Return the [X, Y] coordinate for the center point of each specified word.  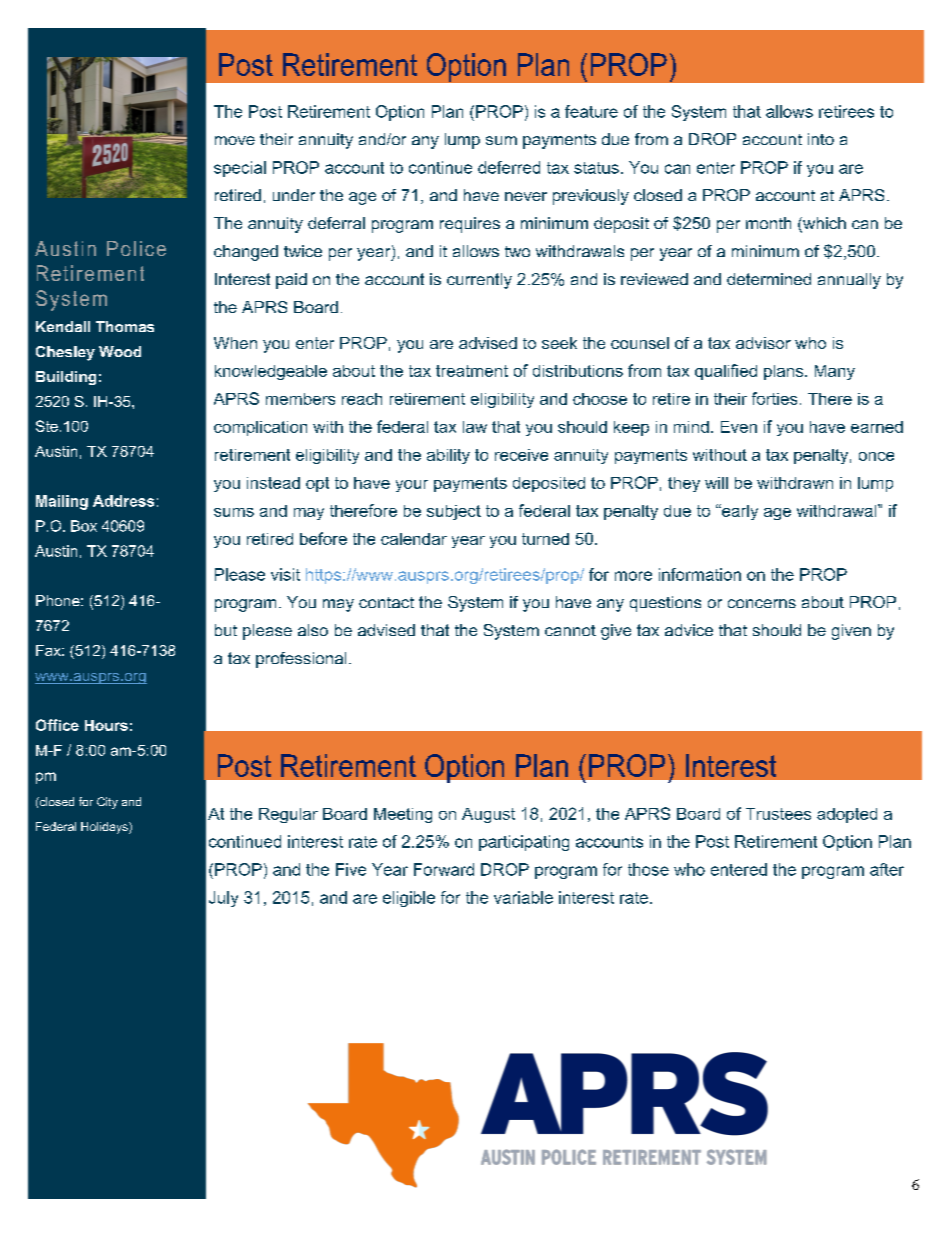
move [235, 140]
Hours [106, 725]
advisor [763, 343]
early [739, 512]
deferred [509, 167]
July [223, 899]
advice [689, 630]
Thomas [125, 326]
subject [454, 512]
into [821, 139]
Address [123, 501]
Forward [444, 869]
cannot [570, 630]
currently [479, 281]
